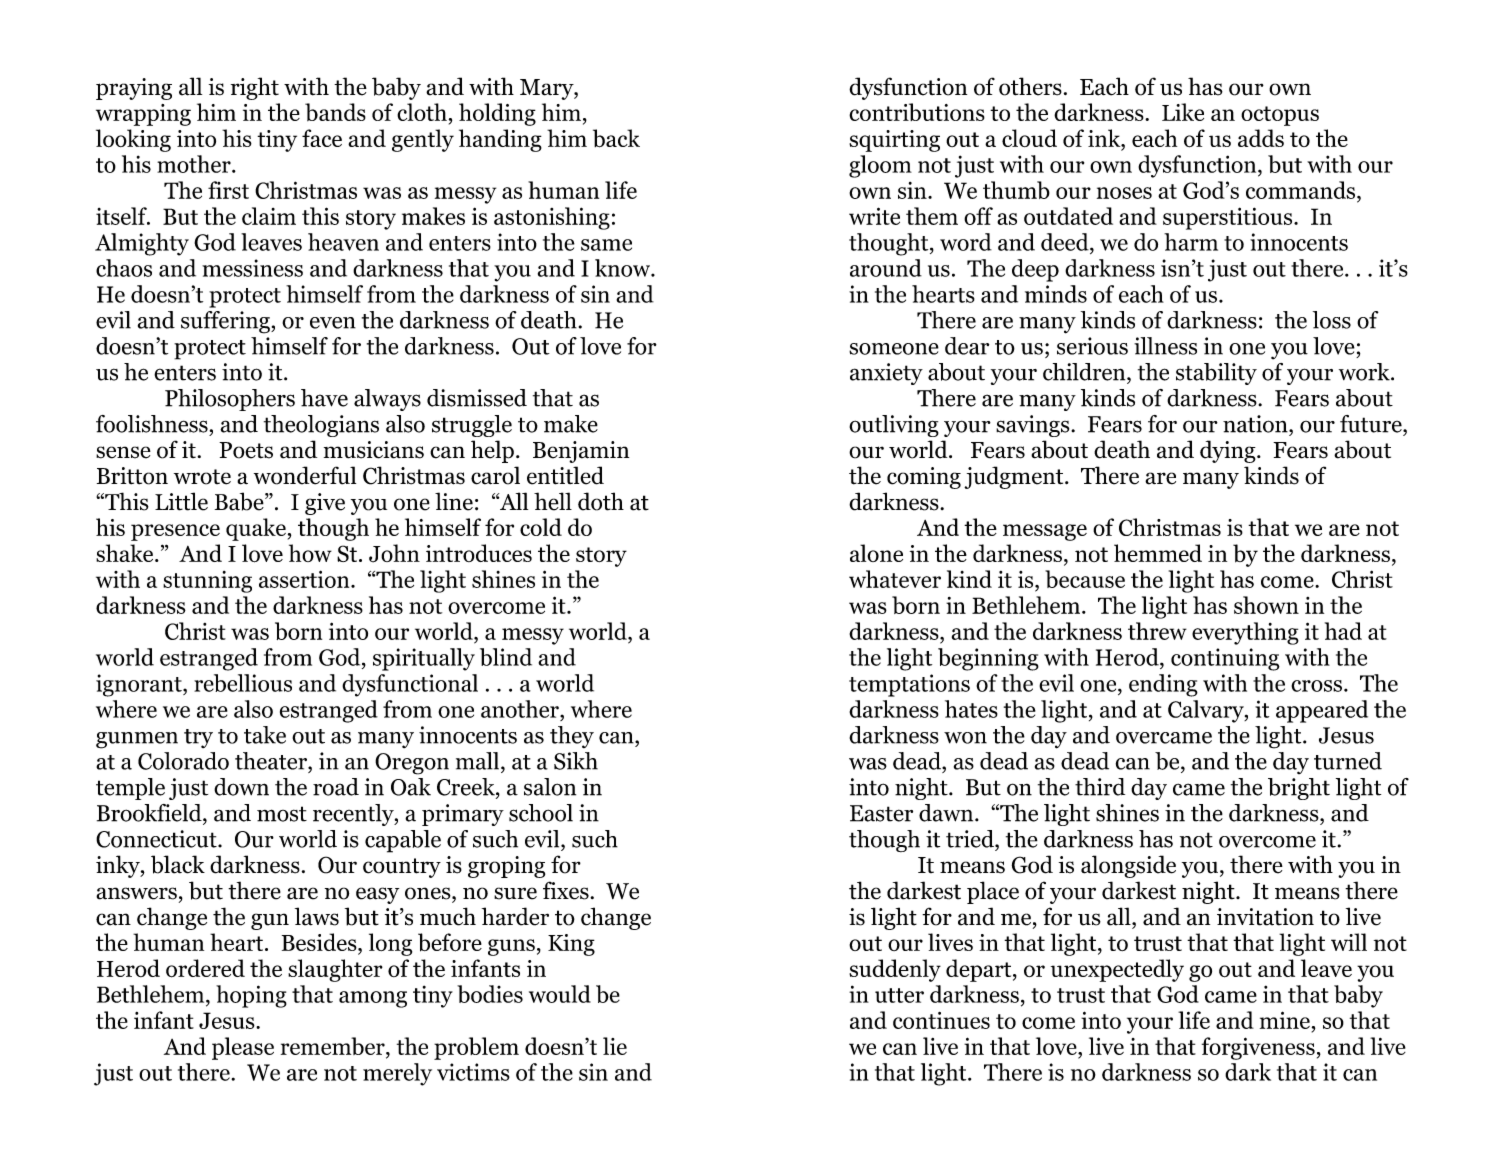 This screenshot has height=1164, width=1506. Describe the element at coordinates (894, 426) in the screenshot. I see `outliving` at that location.
